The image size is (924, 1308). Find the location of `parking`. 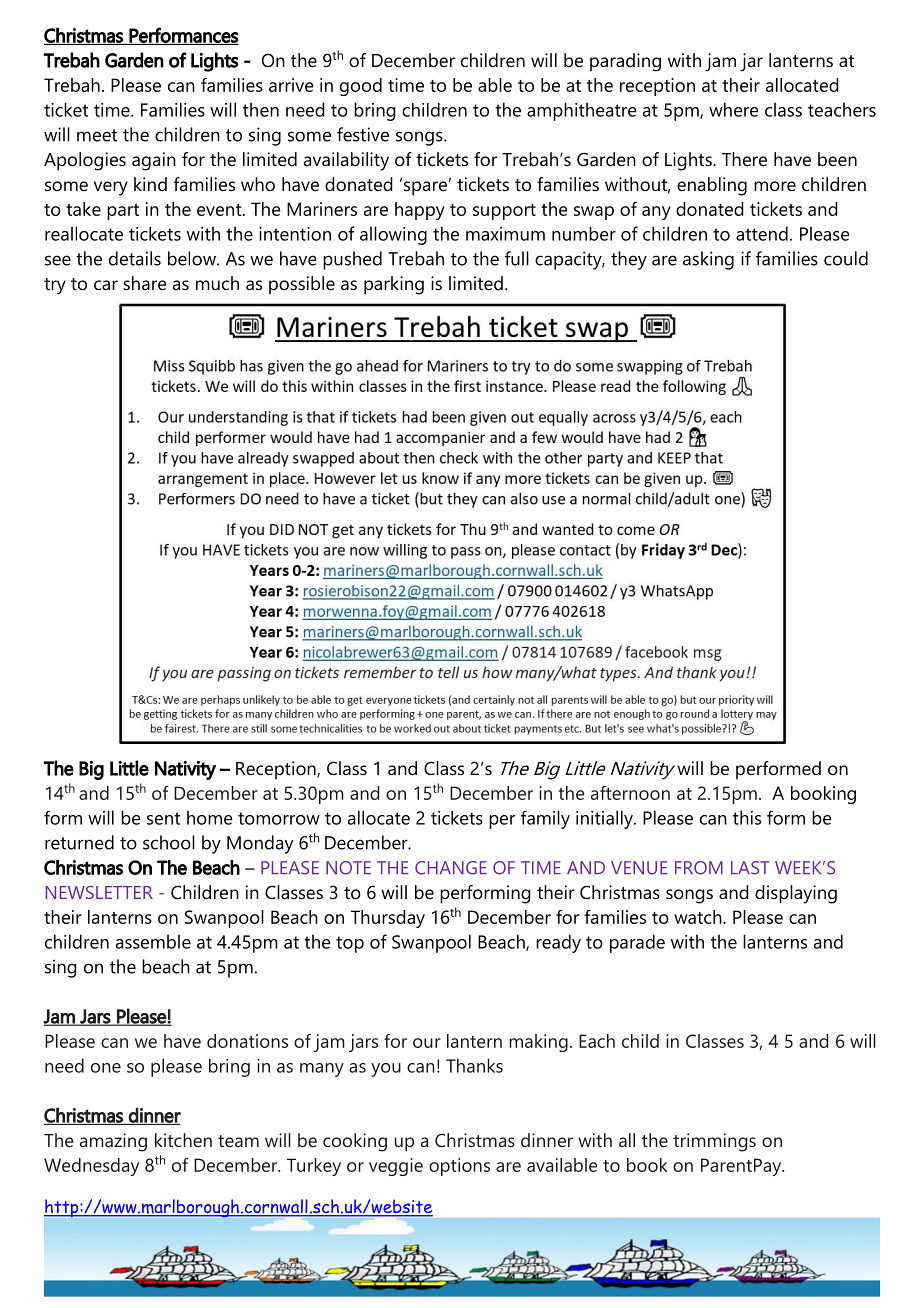

parking is located at coordinates (394, 285).
